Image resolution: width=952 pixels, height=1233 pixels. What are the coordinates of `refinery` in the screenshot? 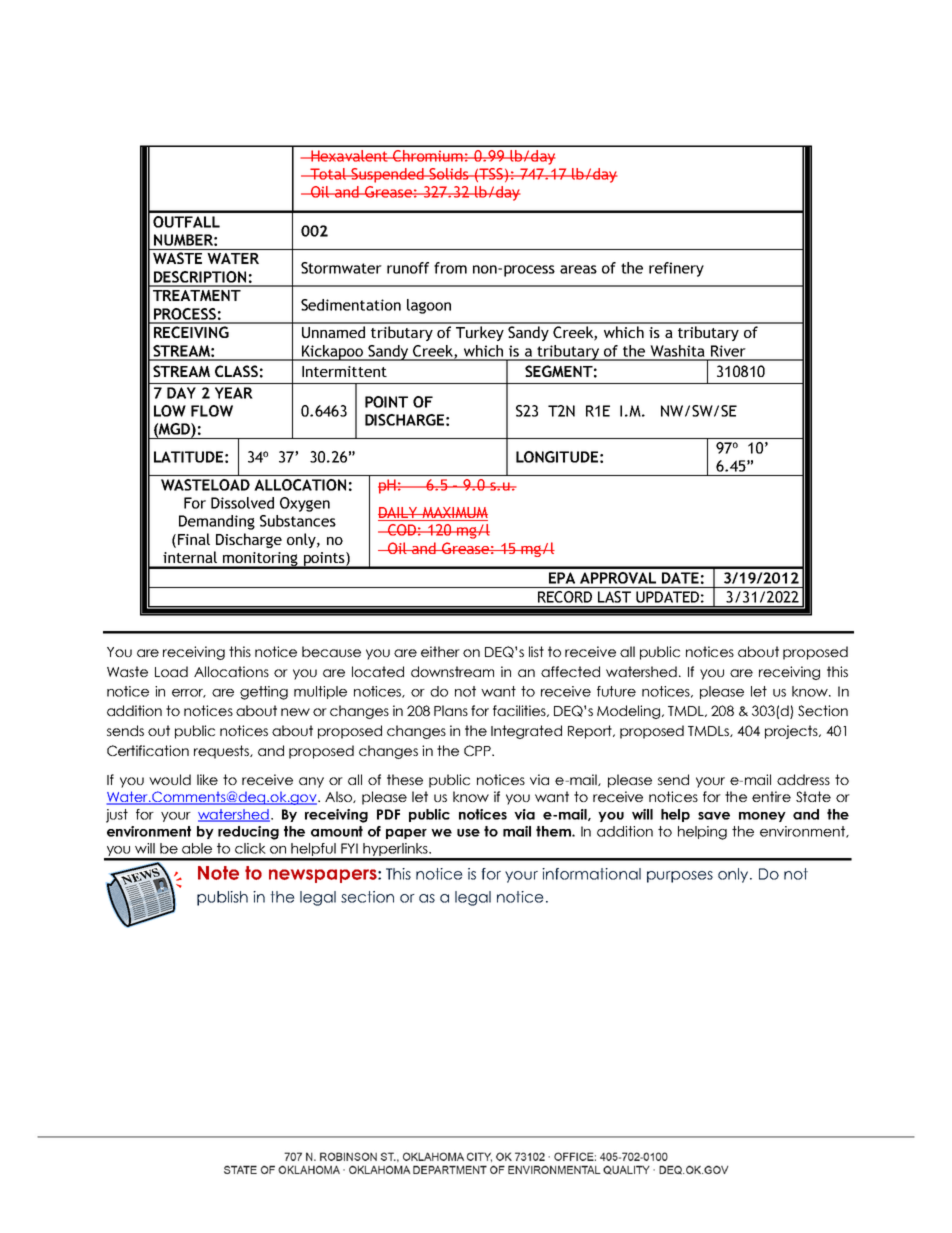 It's located at (676, 269).
